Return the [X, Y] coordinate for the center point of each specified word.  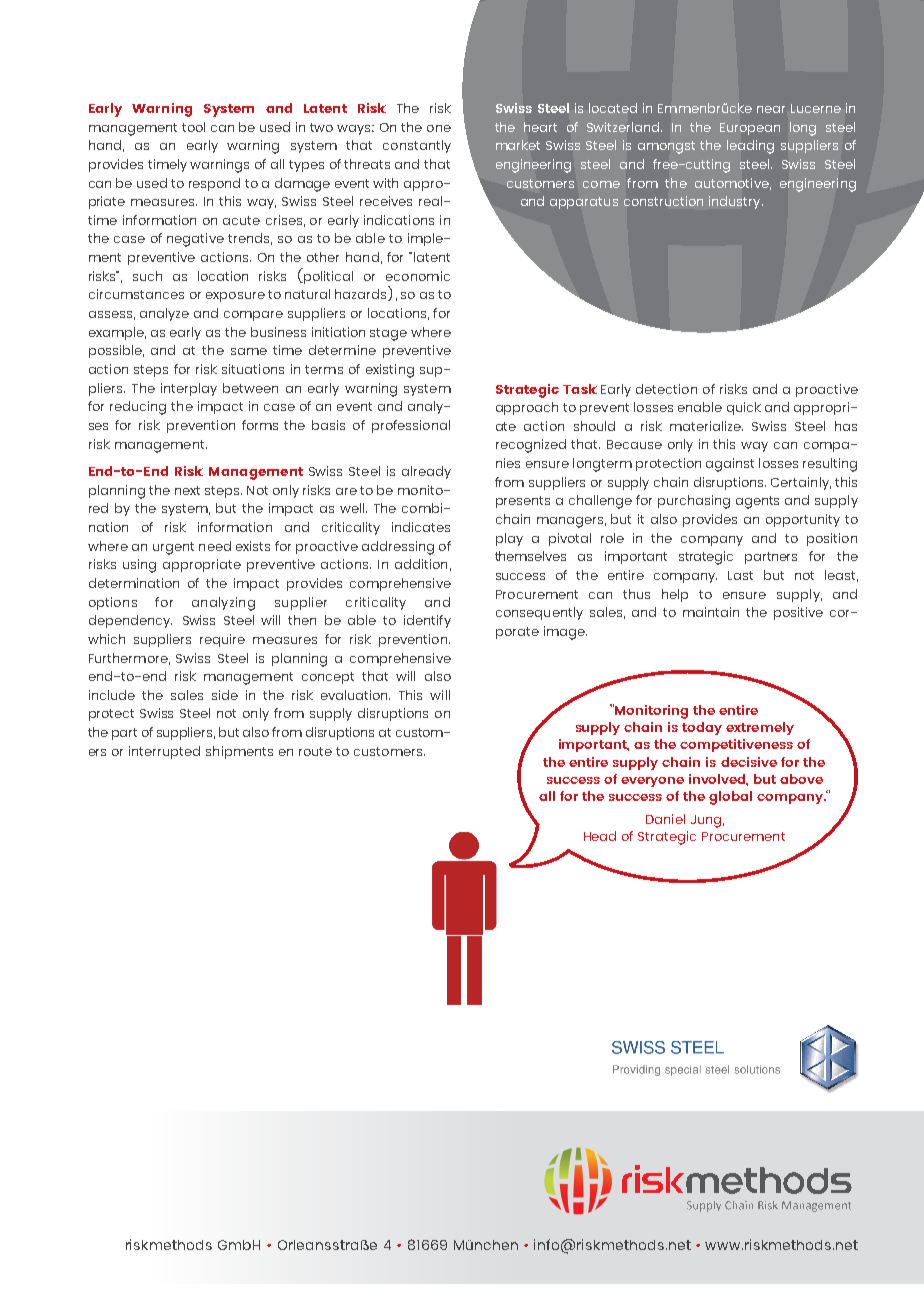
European [750, 129]
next [187, 490]
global [730, 798]
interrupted [164, 752]
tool [193, 127]
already [426, 472]
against [730, 465]
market [518, 145]
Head [600, 836]
